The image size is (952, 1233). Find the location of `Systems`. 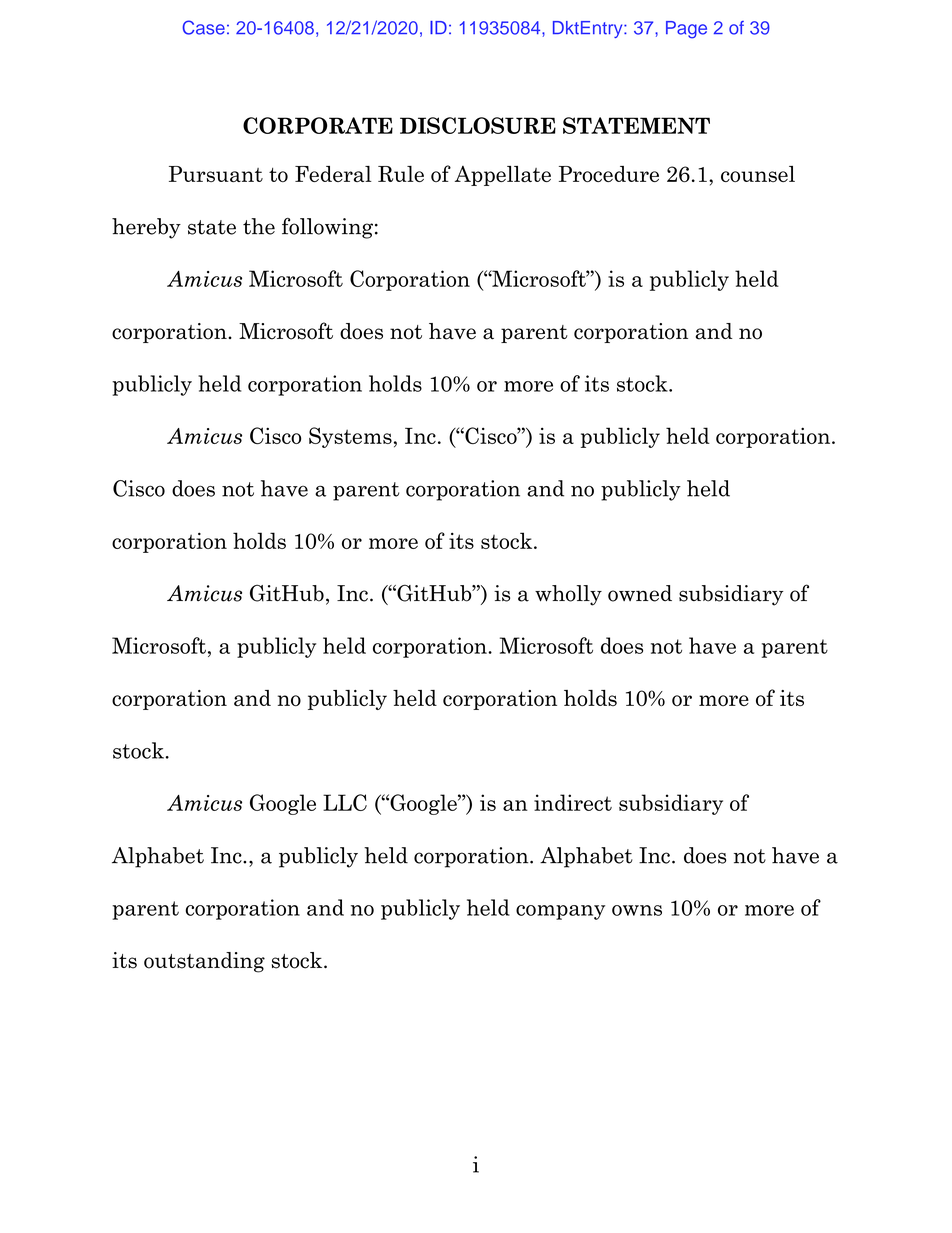

Systems is located at coordinates (350, 437).
